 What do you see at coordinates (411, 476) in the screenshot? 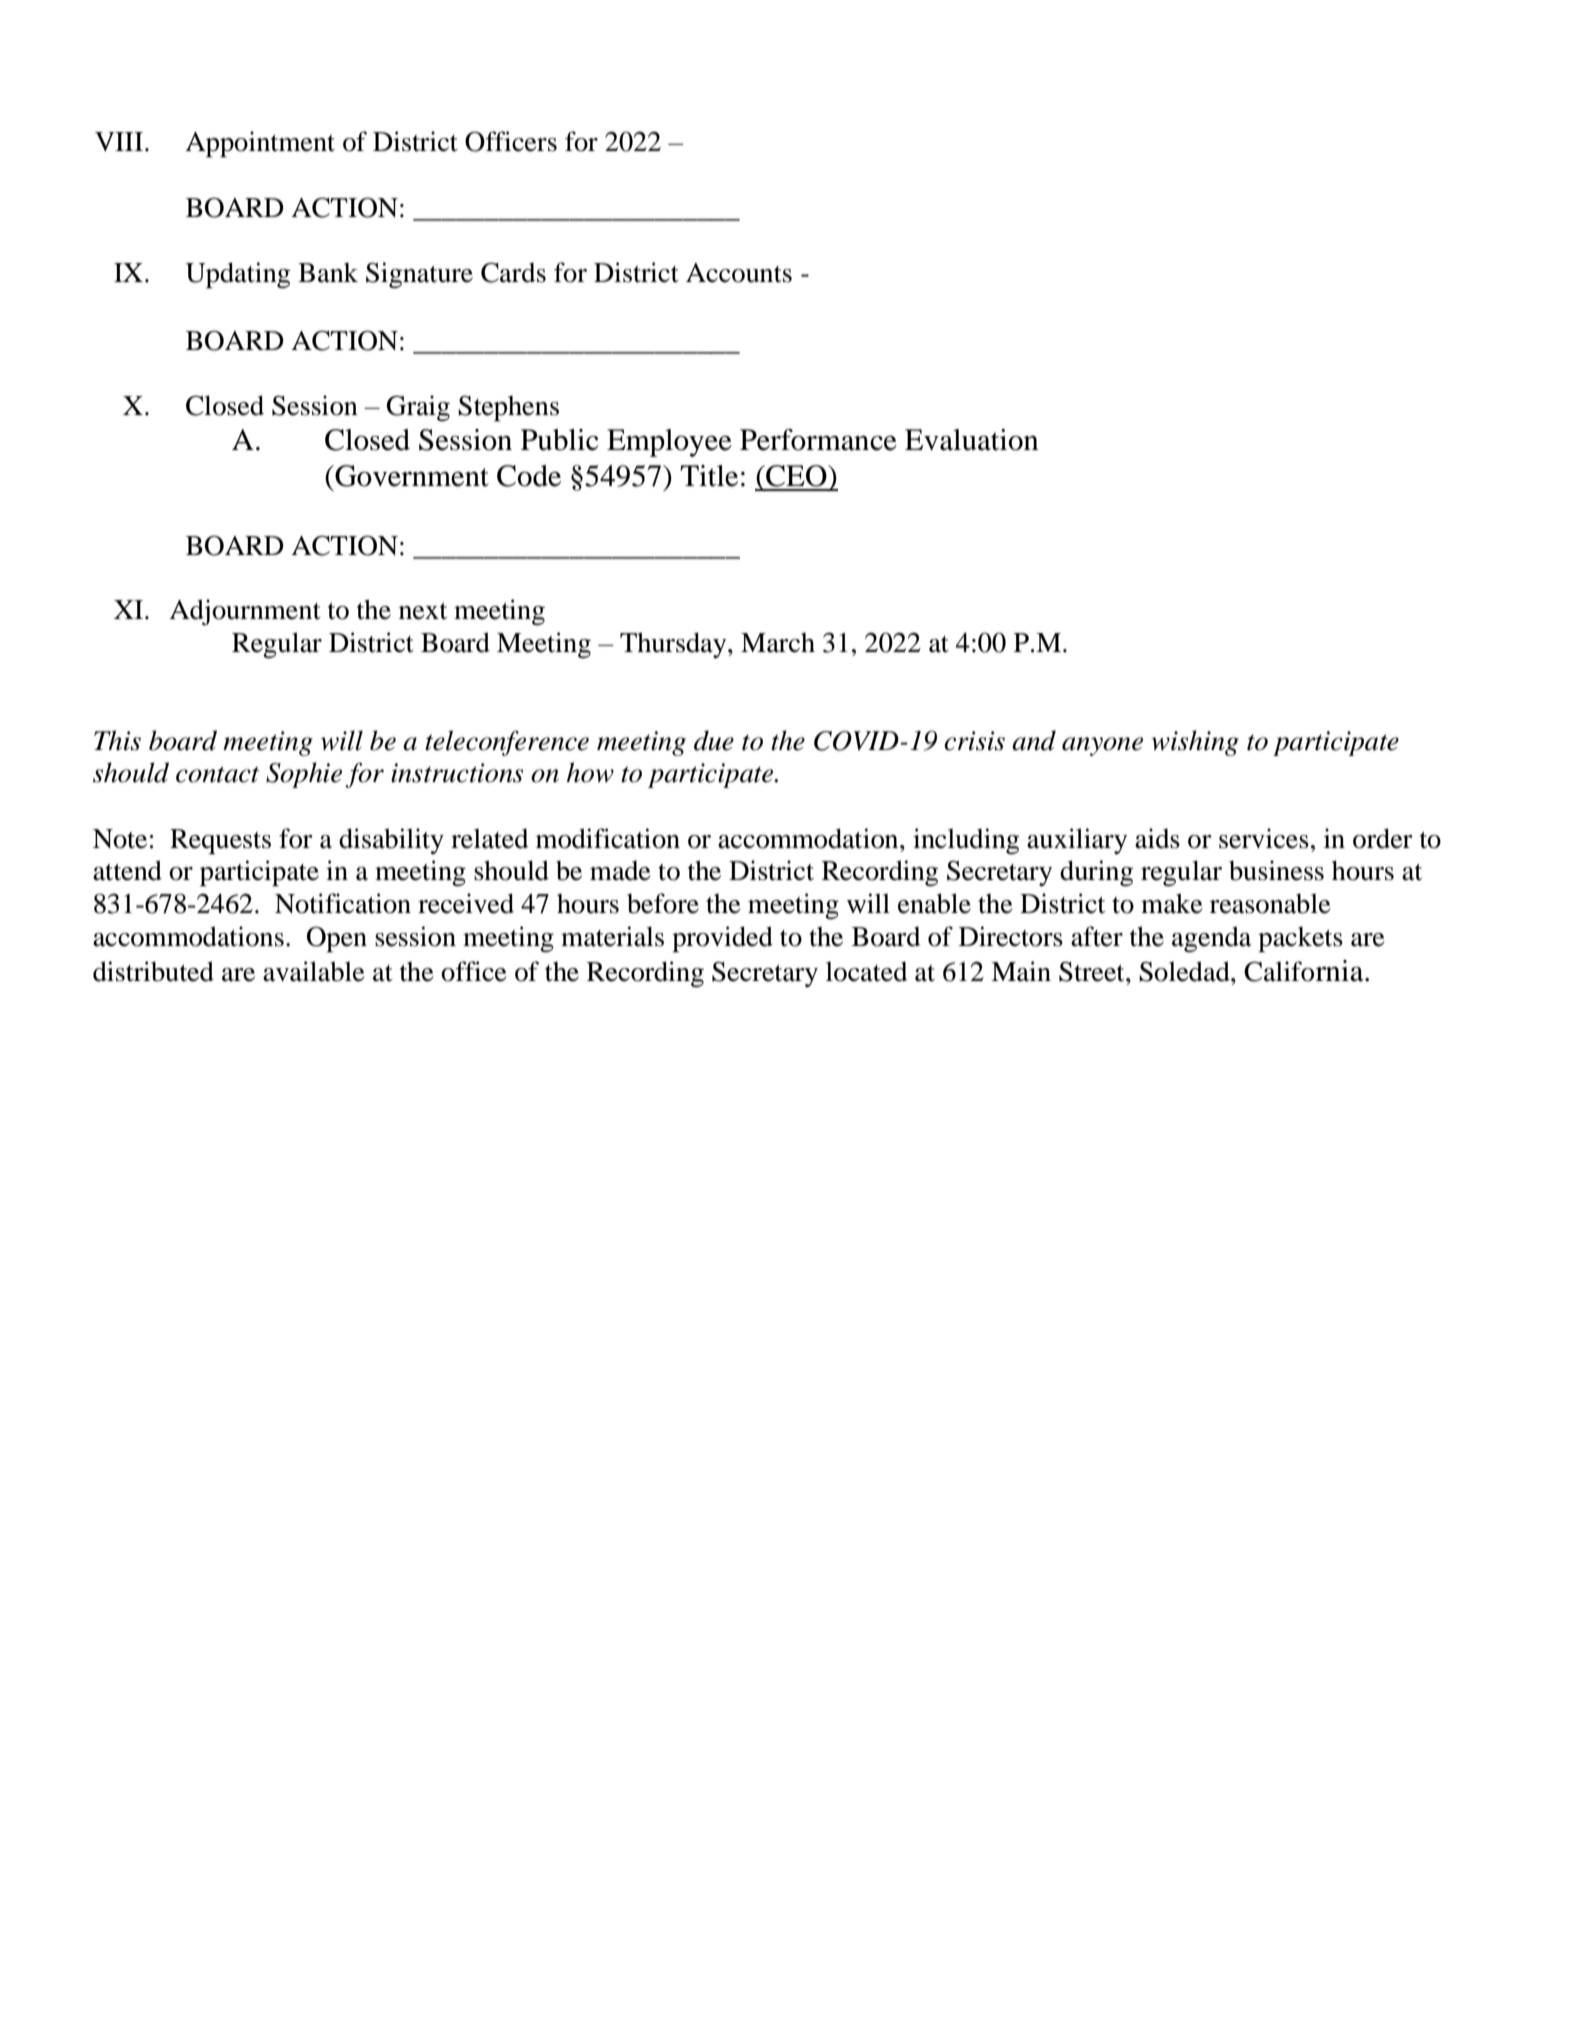
I see `Government` at bounding box center [411, 476].
